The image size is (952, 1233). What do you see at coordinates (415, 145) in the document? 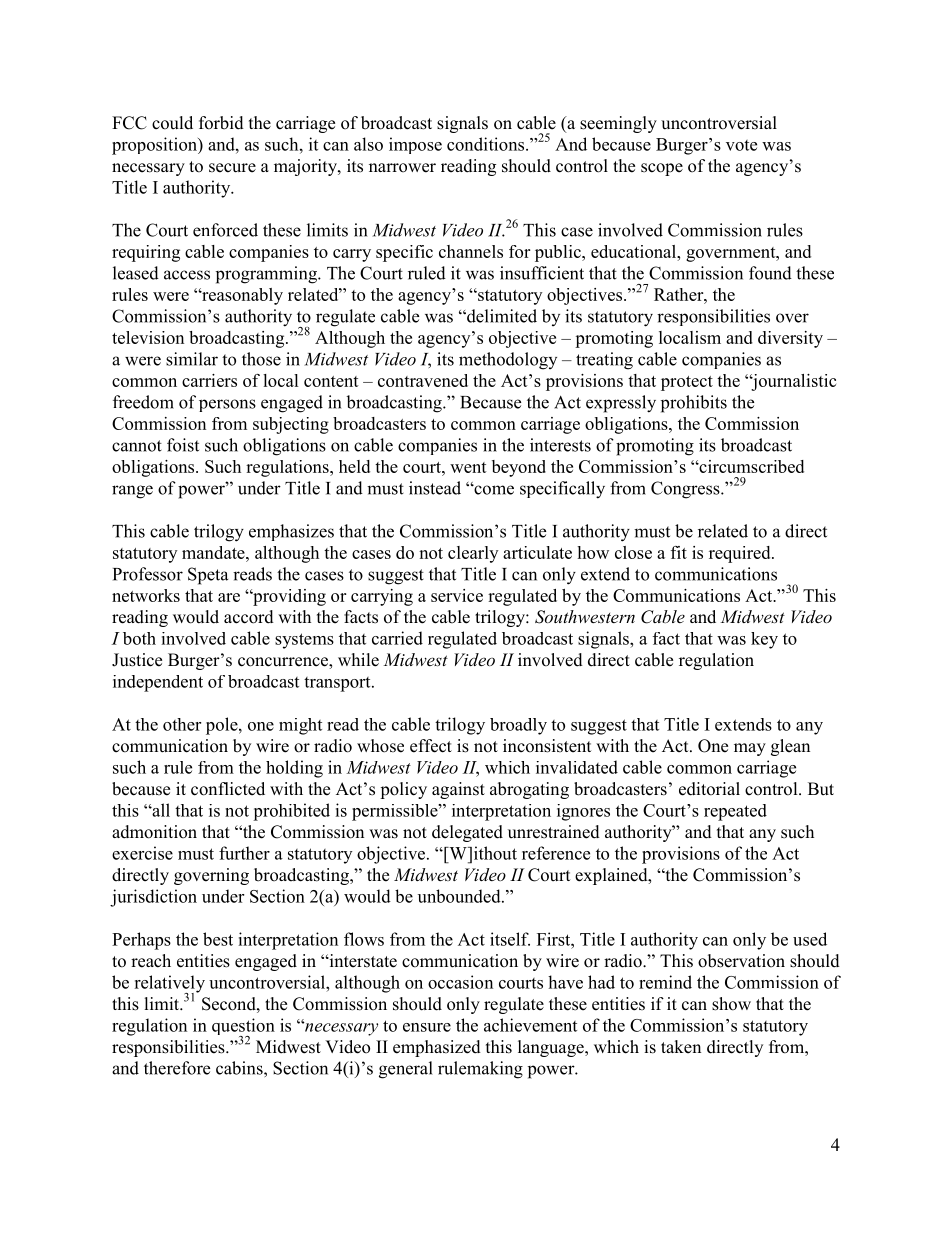
I see `impose` at bounding box center [415, 145].
